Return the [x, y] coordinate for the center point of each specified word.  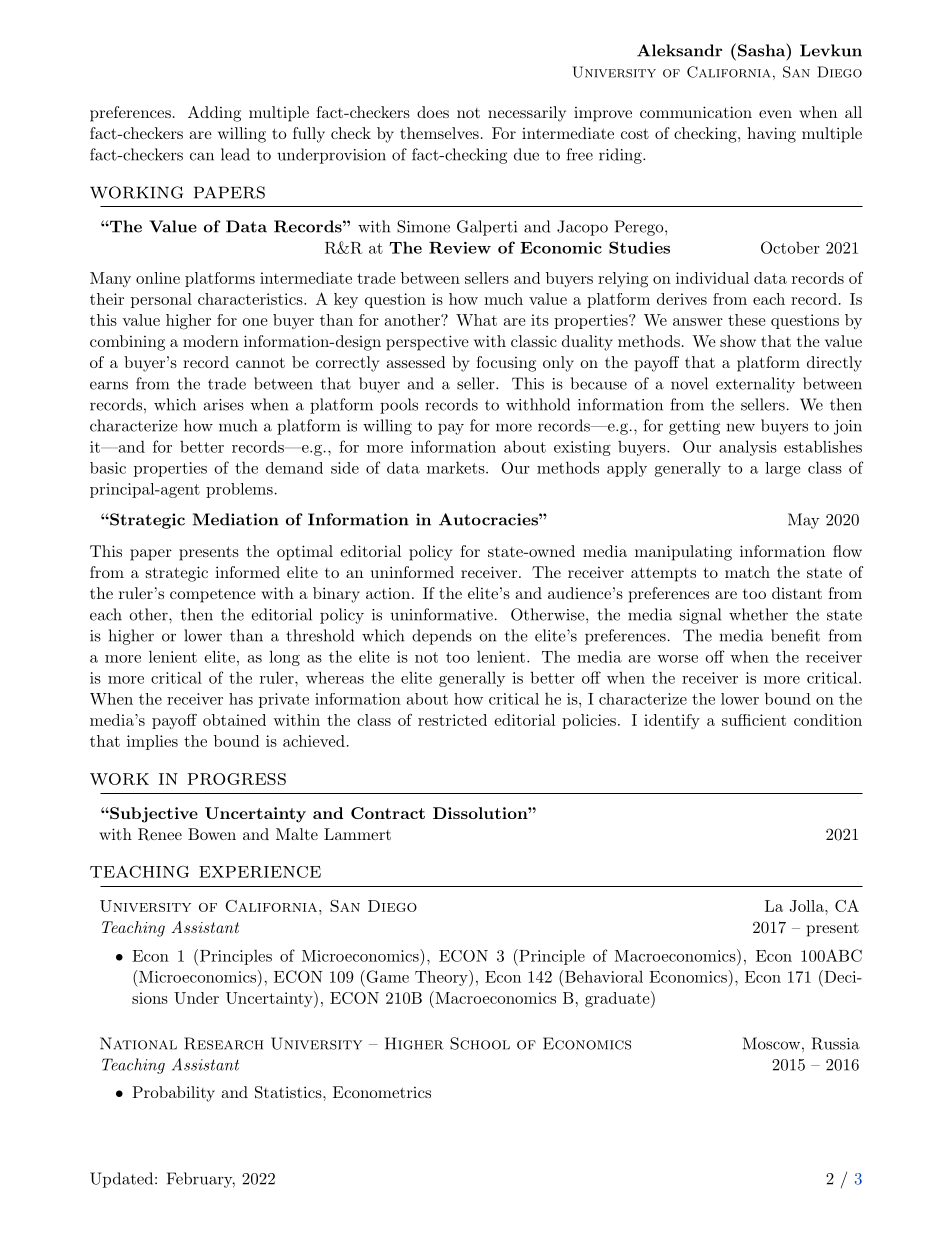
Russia [836, 1043]
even [775, 114]
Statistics [289, 1092]
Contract [388, 813]
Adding [214, 114]
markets [456, 467]
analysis [748, 448]
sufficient [754, 720]
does [433, 112]
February [201, 1180]
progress [237, 779]
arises [223, 405]
